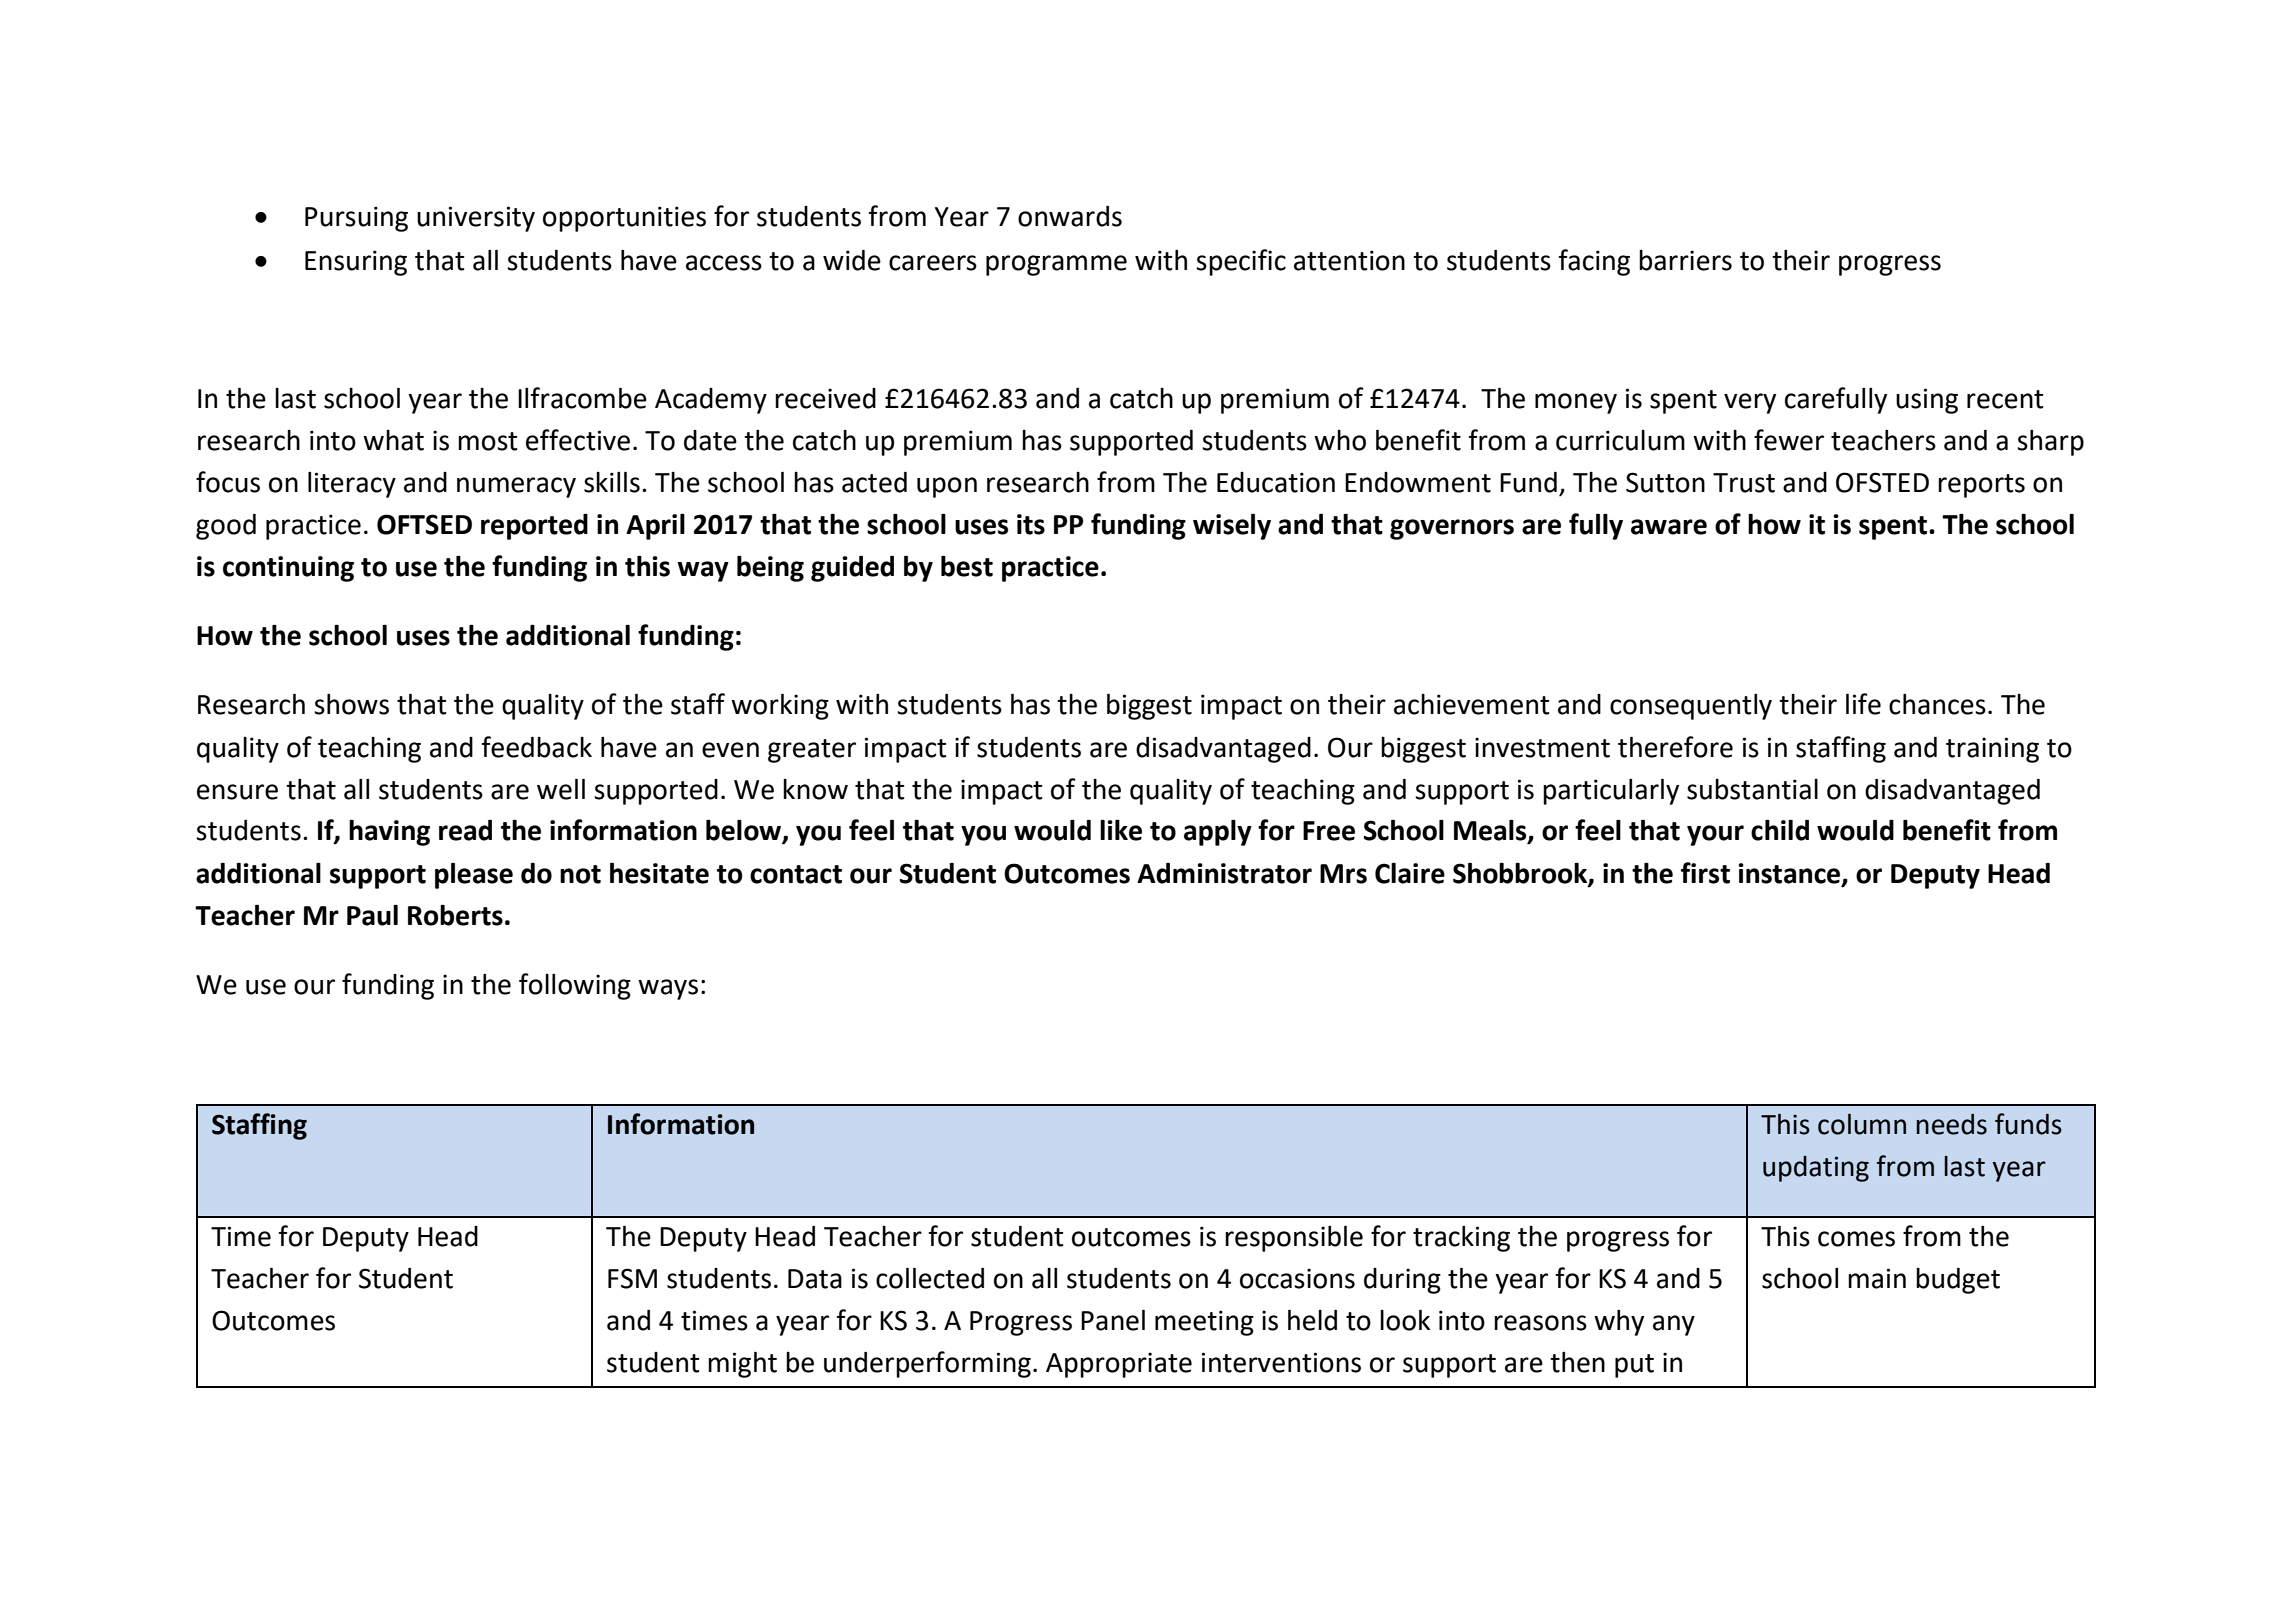  Describe the element at coordinates (1882, 482) in the screenshot. I see `OFSTED` at that location.
